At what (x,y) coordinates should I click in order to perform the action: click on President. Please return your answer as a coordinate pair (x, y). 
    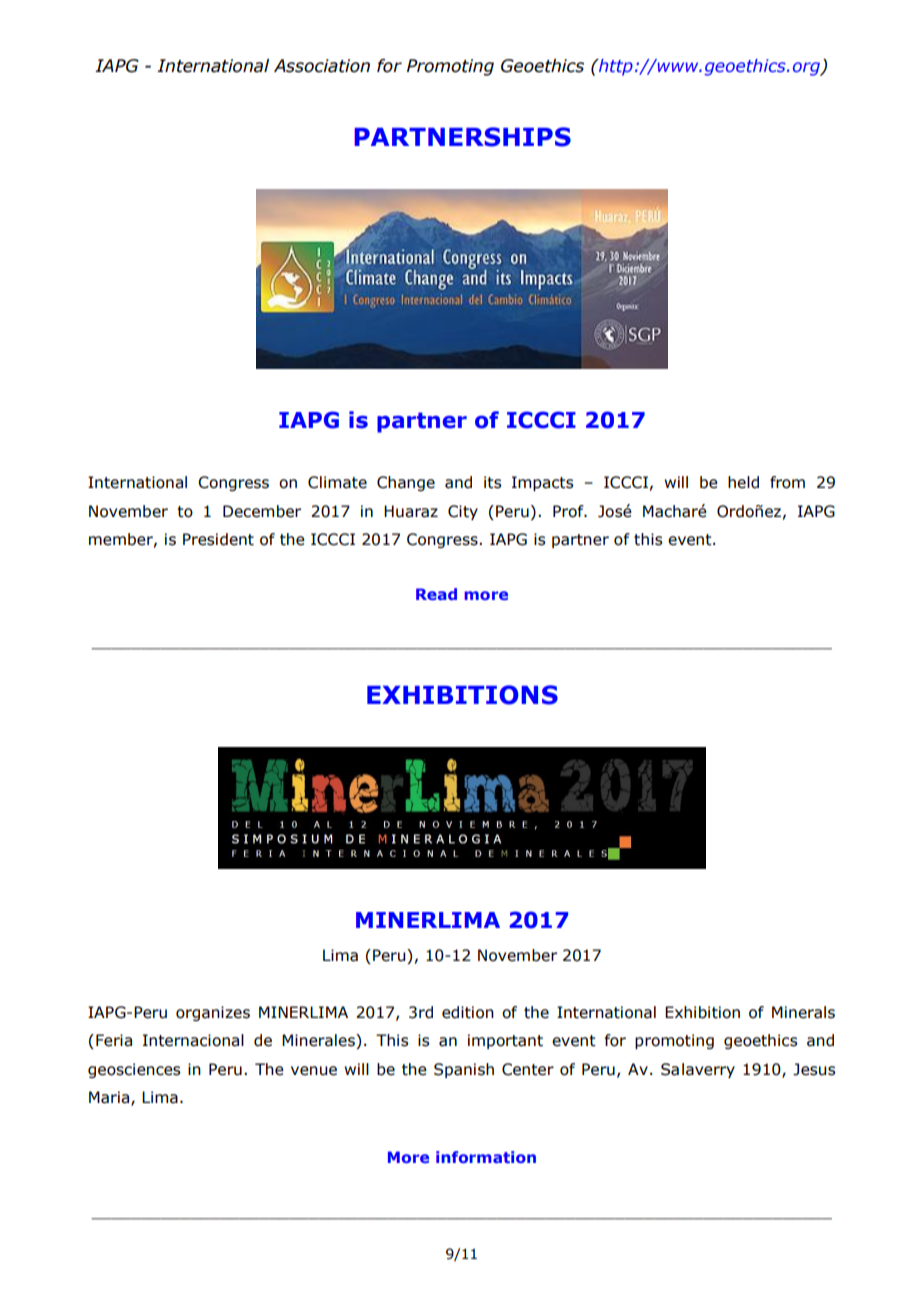
    Looking at the image, I should click on (218, 539).
